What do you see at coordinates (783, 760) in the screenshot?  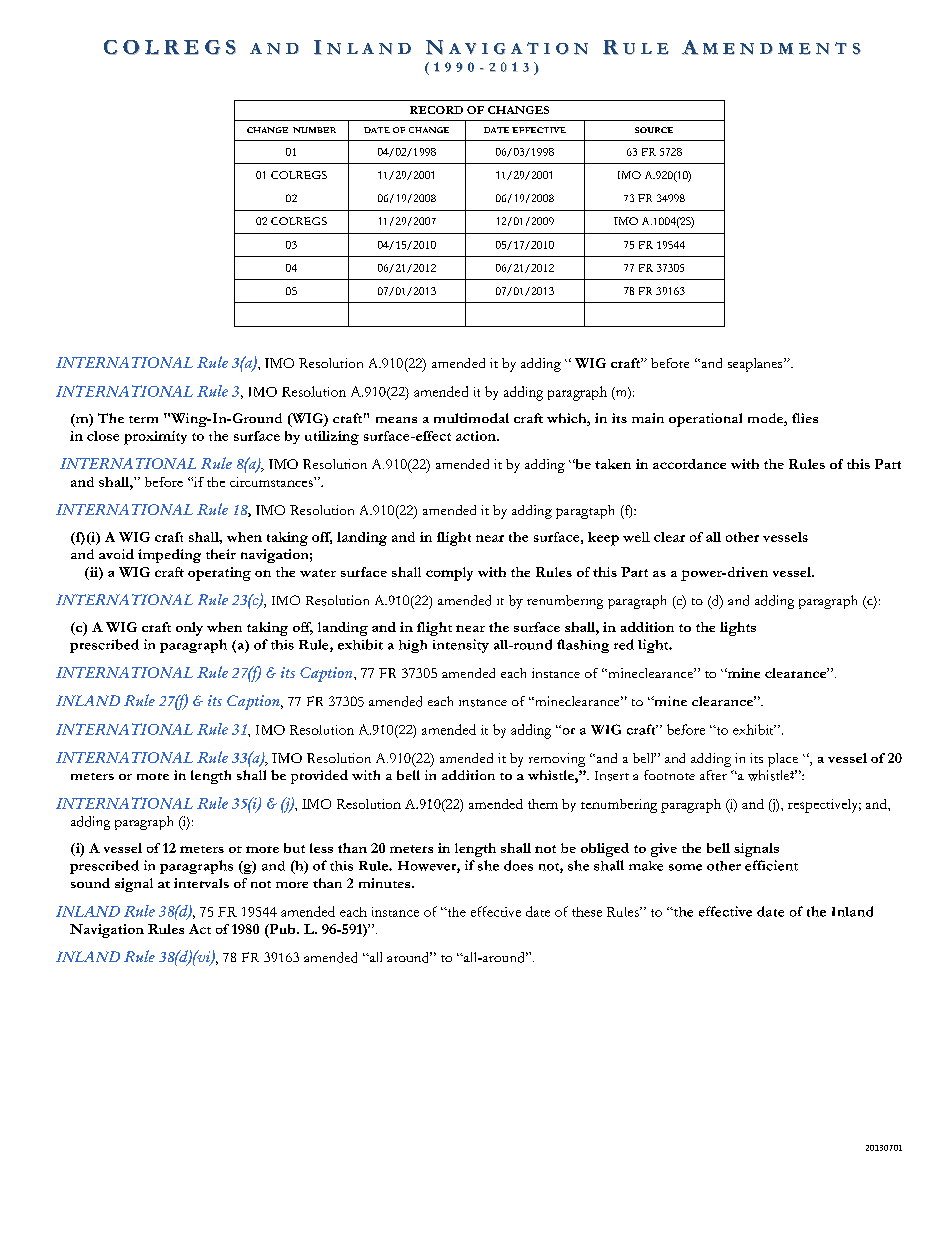 I see `place` at bounding box center [783, 760].
